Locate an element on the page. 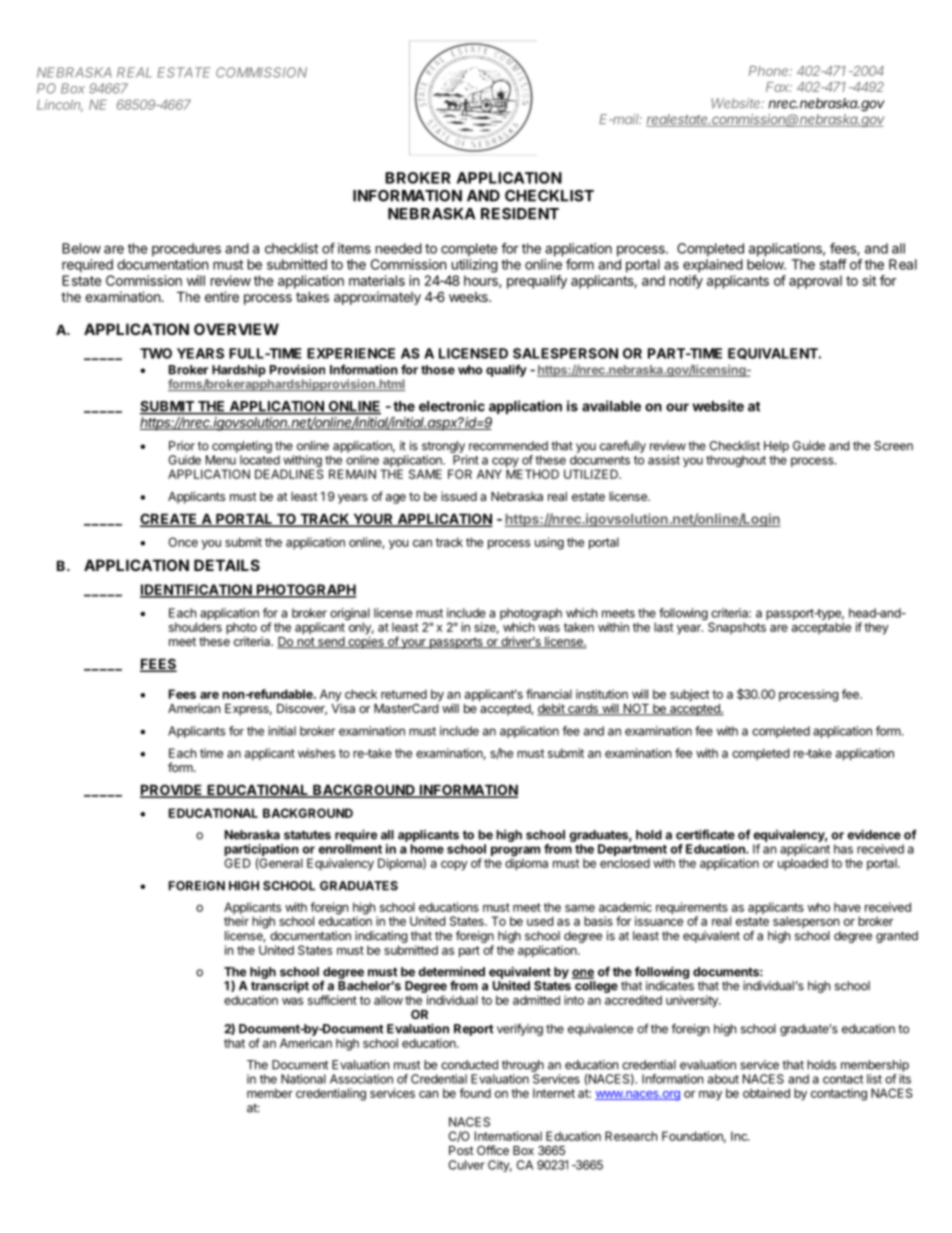  Fax is located at coordinates (779, 87).
